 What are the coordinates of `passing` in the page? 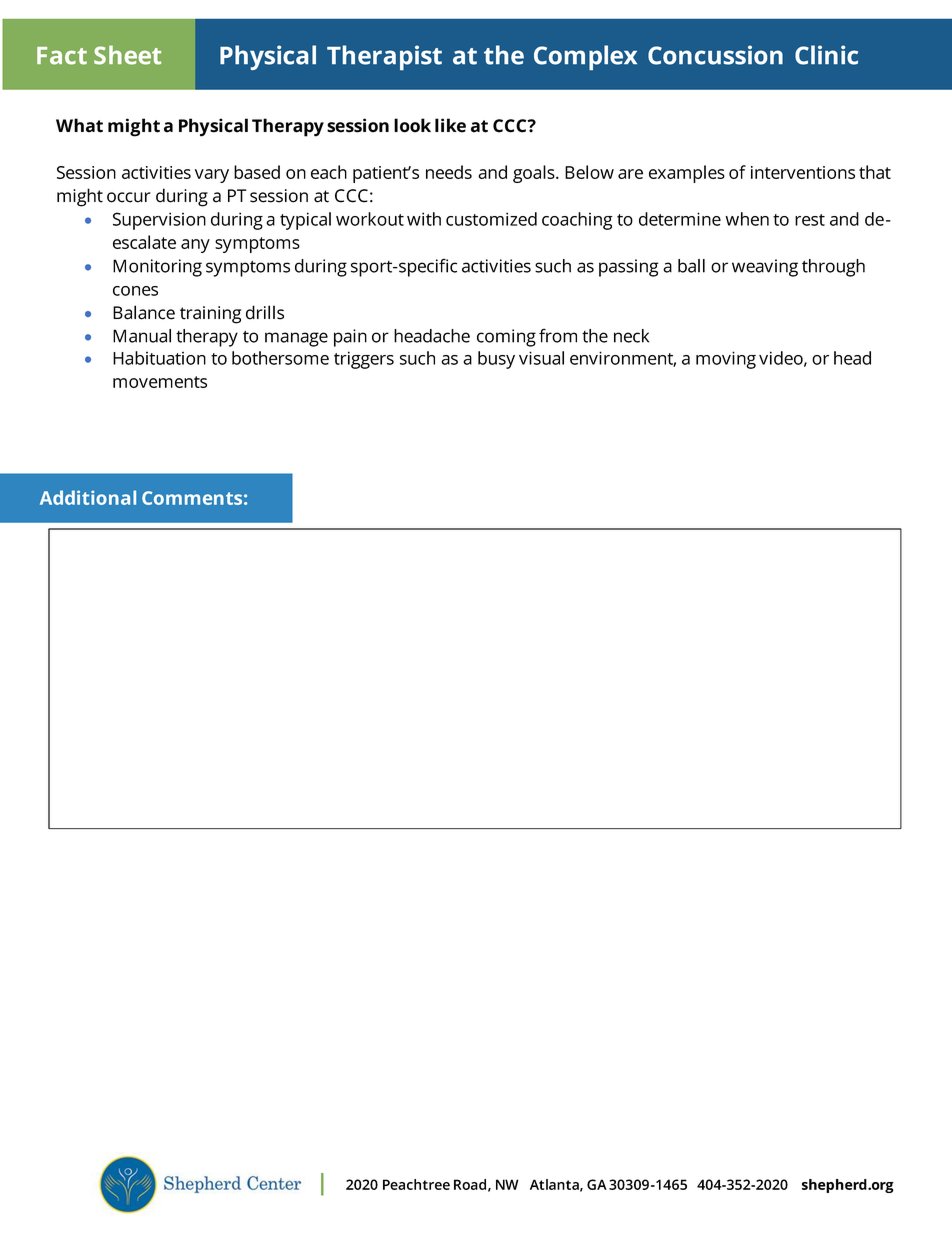 It's located at (629, 268).
